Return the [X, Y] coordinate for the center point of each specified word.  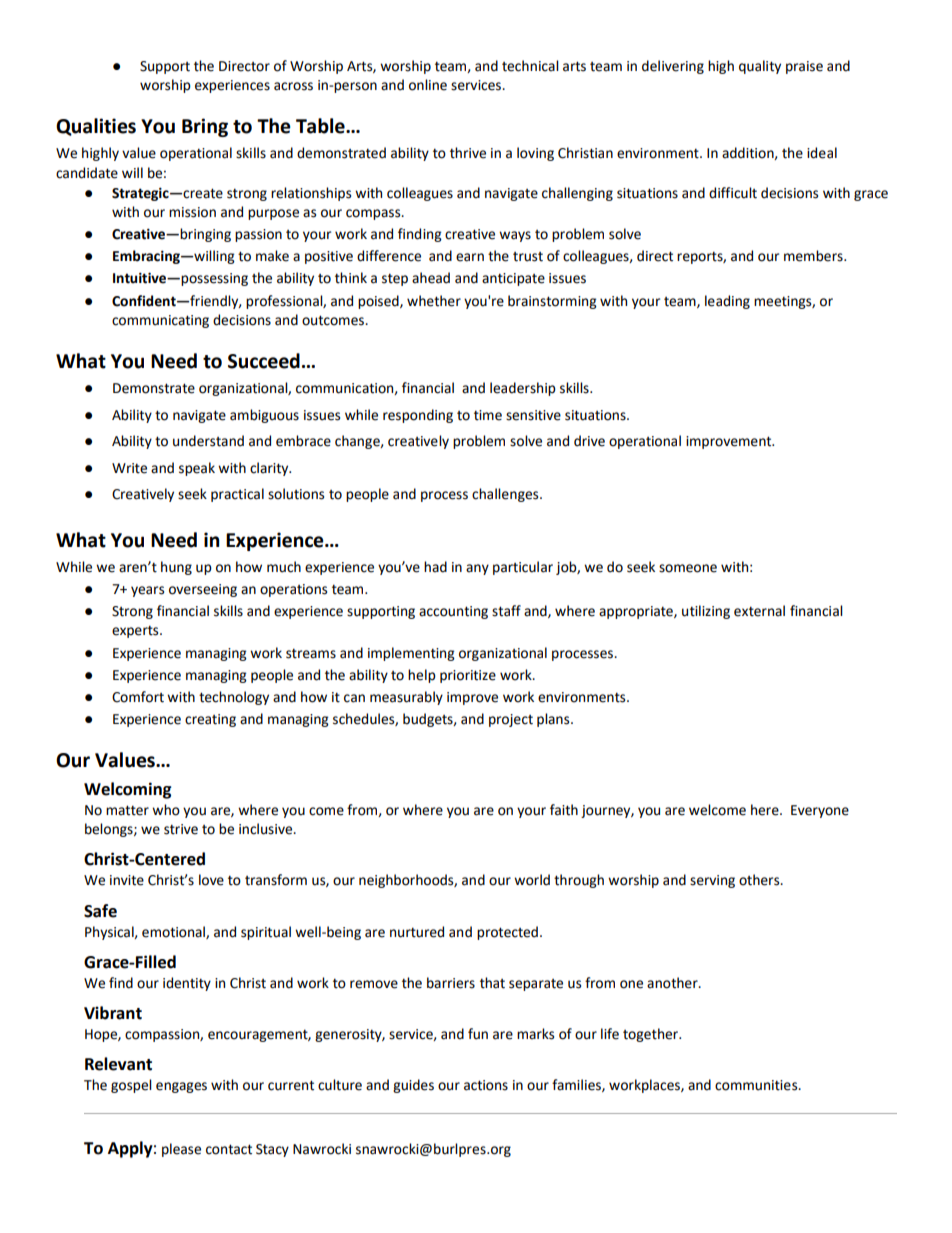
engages [181, 1087]
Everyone [820, 811]
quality [760, 67]
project [511, 720]
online [428, 85]
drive [589, 441]
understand [208, 441]
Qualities [96, 127]
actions [486, 1085]
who [166, 810]
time [488, 415]
